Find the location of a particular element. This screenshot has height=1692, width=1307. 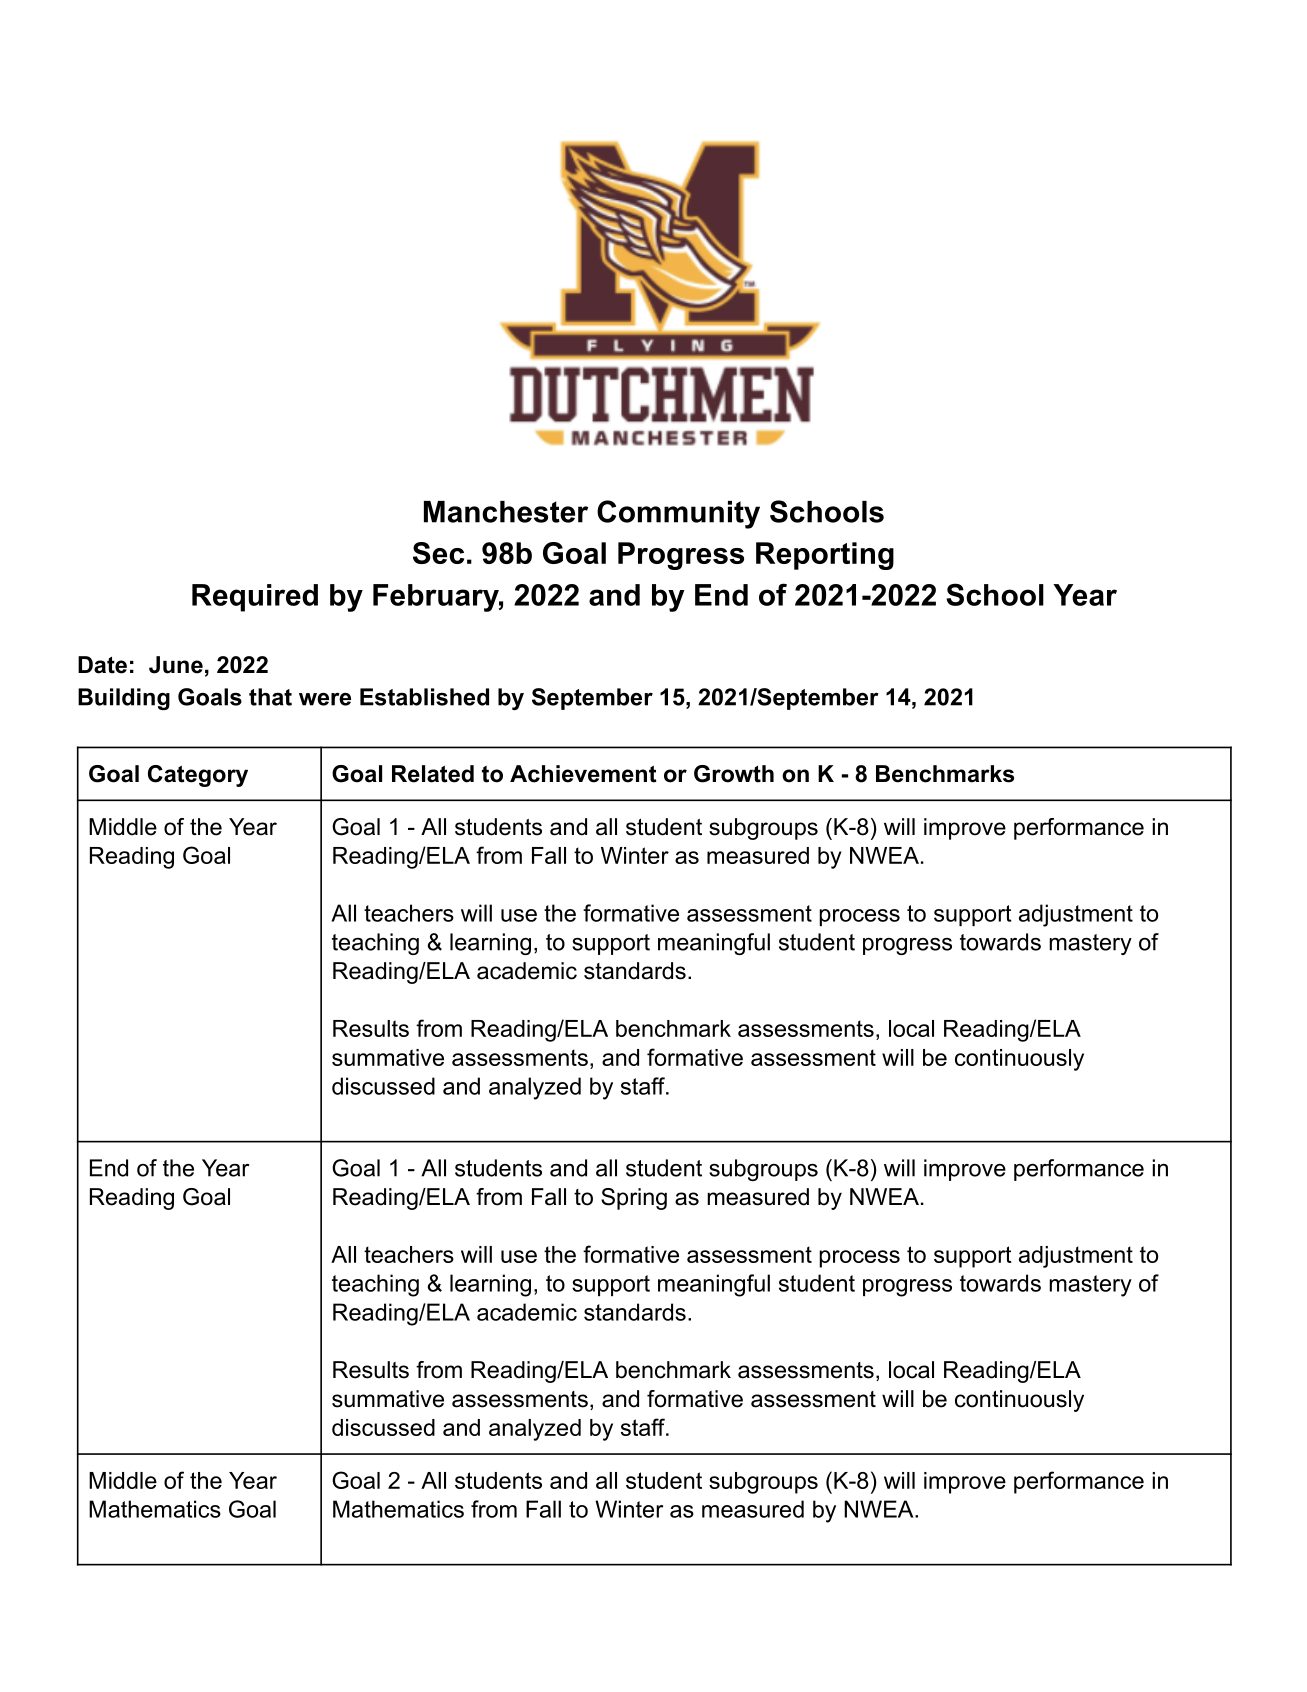

Building is located at coordinates (124, 699).
